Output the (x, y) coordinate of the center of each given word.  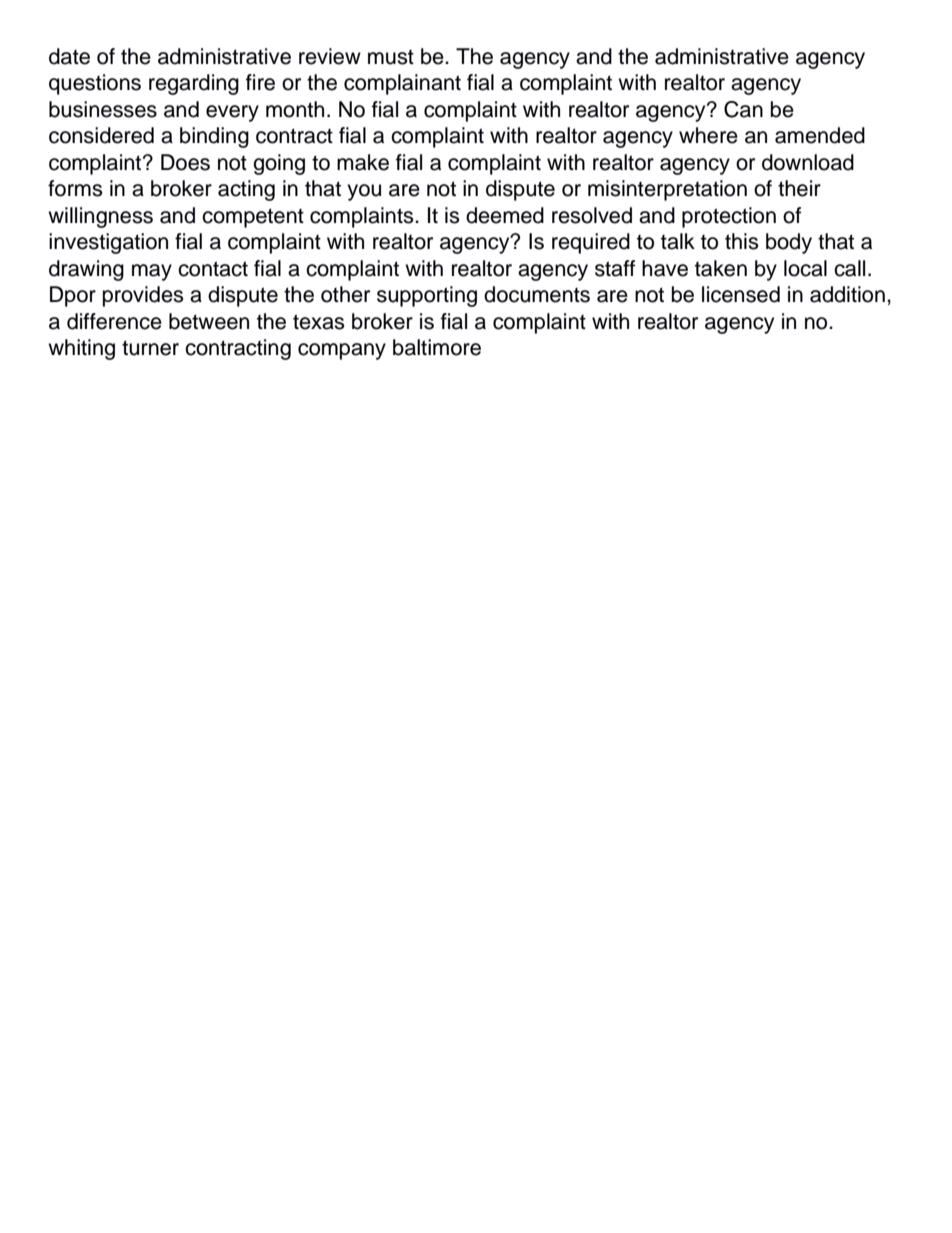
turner (150, 348)
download (808, 162)
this (742, 241)
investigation (108, 243)
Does (185, 162)
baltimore (437, 347)
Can (743, 109)
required (591, 243)
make (363, 162)
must (391, 57)
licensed (741, 294)
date (69, 56)
